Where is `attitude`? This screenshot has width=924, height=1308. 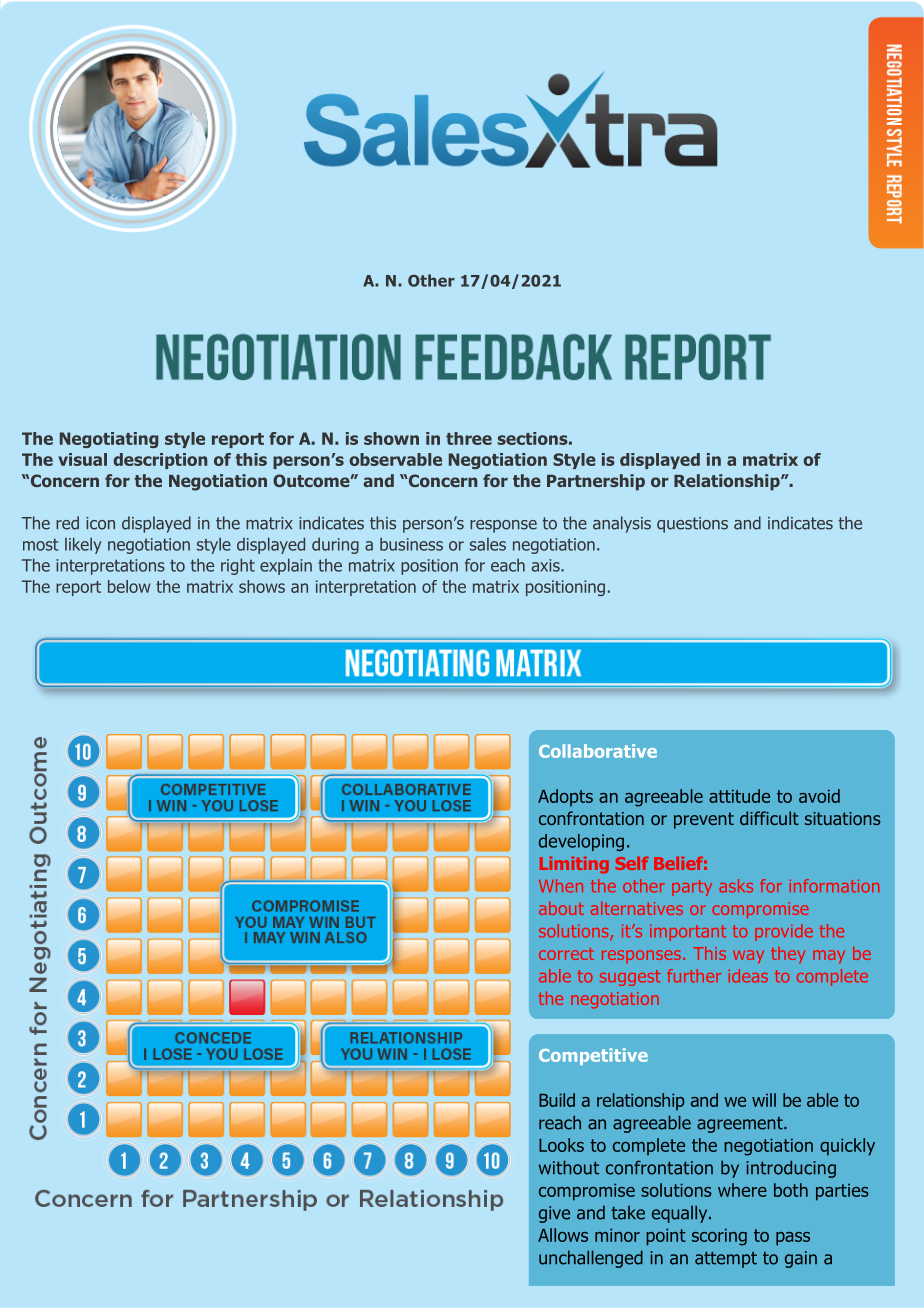 attitude is located at coordinates (739, 796).
